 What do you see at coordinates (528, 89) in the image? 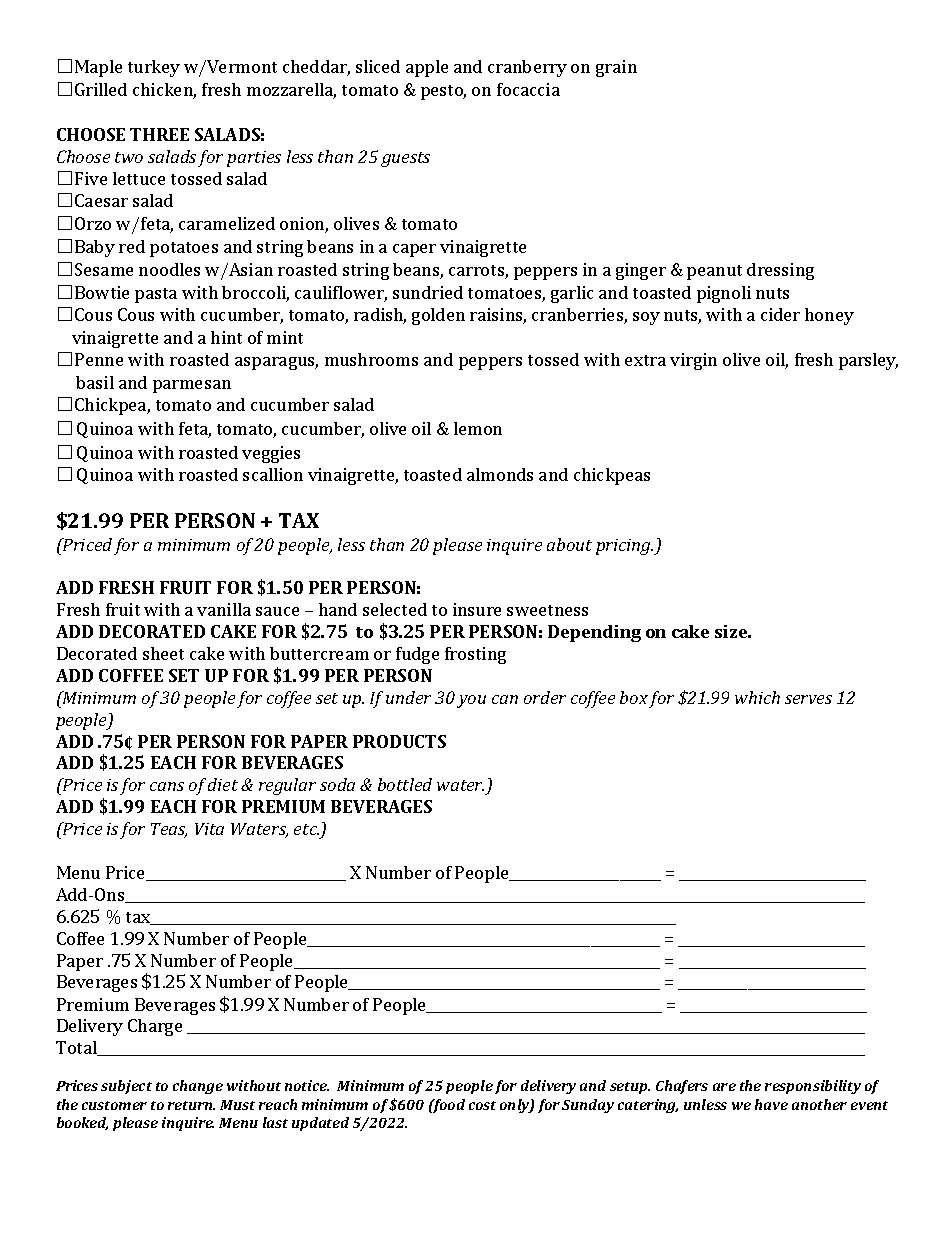
I see `focaccia` at bounding box center [528, 89].
